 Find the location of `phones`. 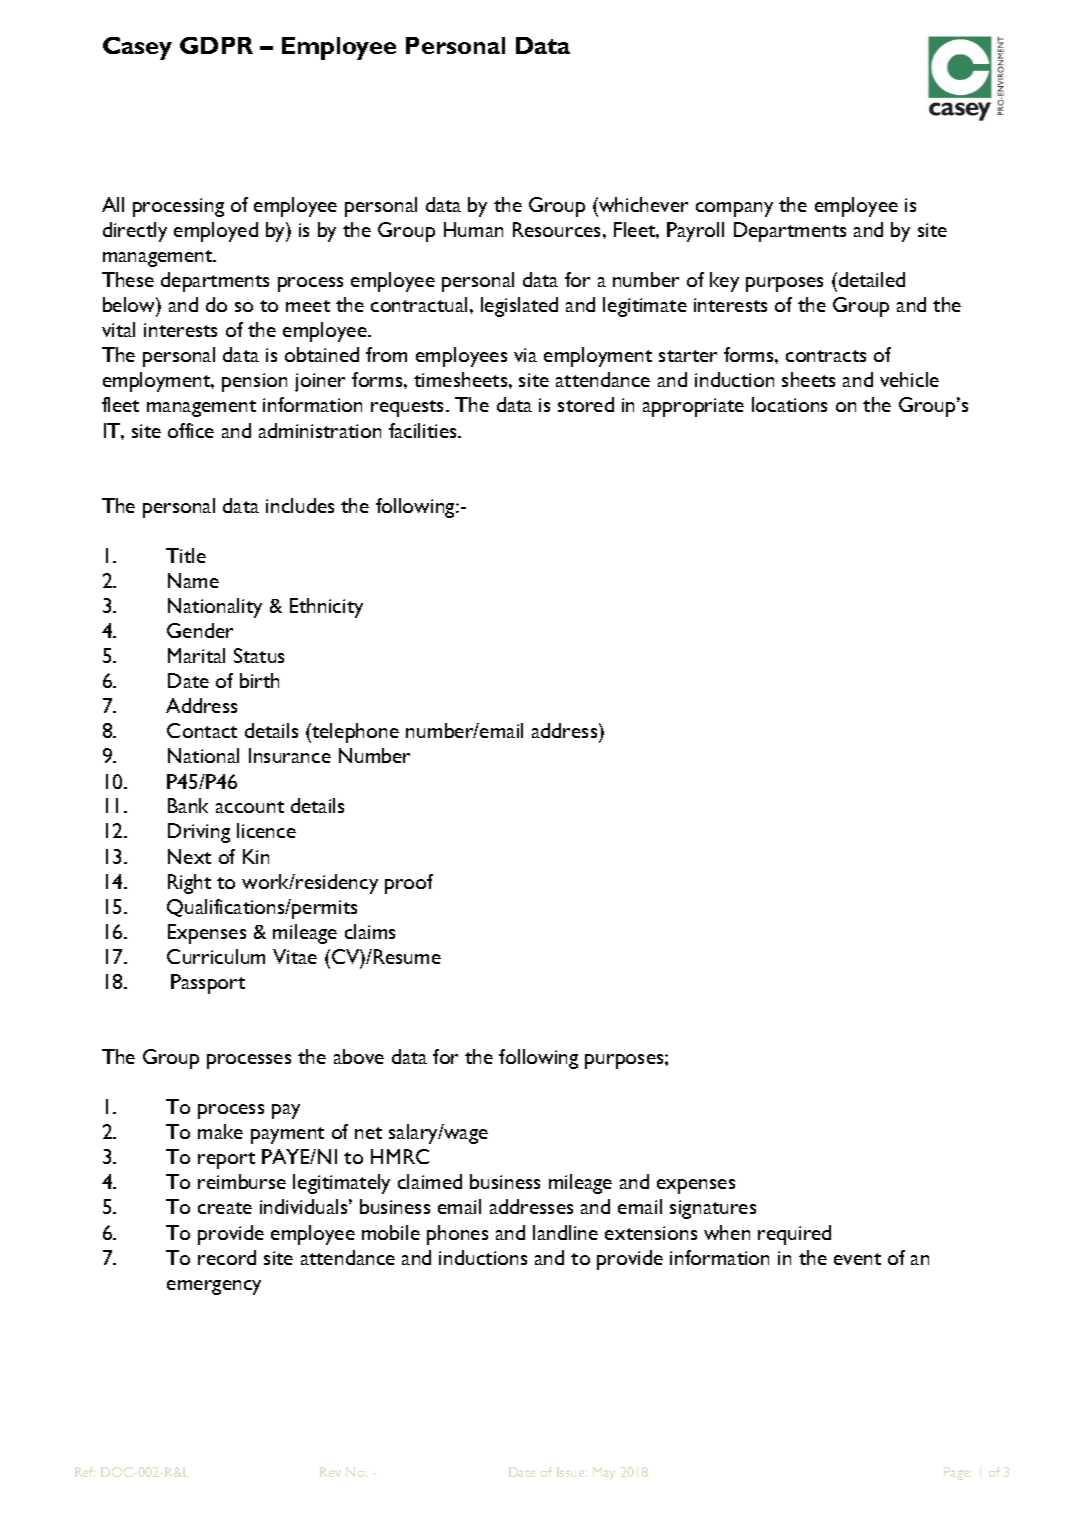

phones is located at coordinates (457, 1235).
